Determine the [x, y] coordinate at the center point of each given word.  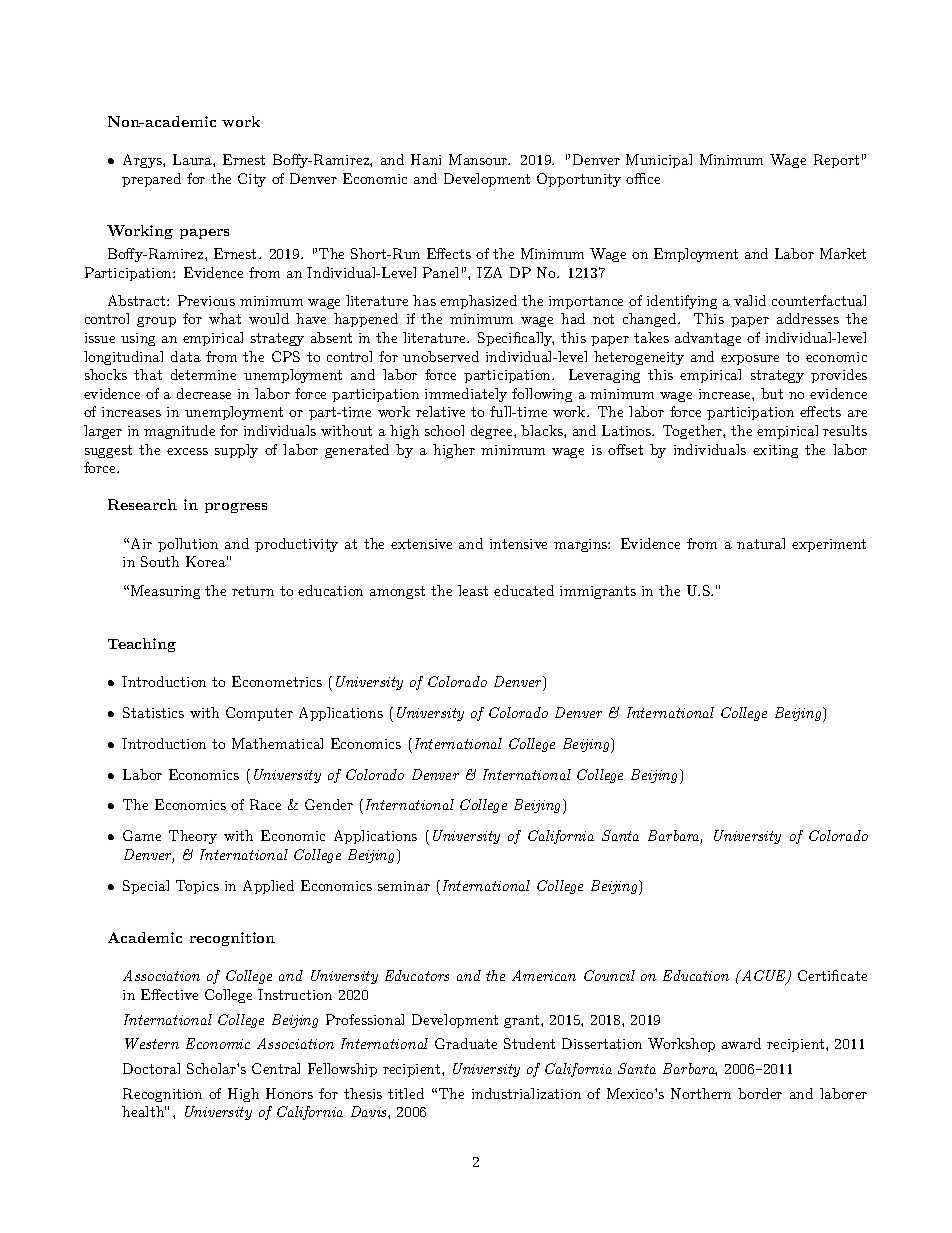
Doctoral [151, 1068]
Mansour [479, 159]
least [473, 590]
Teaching [142, 645]
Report [836, 161]
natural [761, 543]
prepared [151, 180]
